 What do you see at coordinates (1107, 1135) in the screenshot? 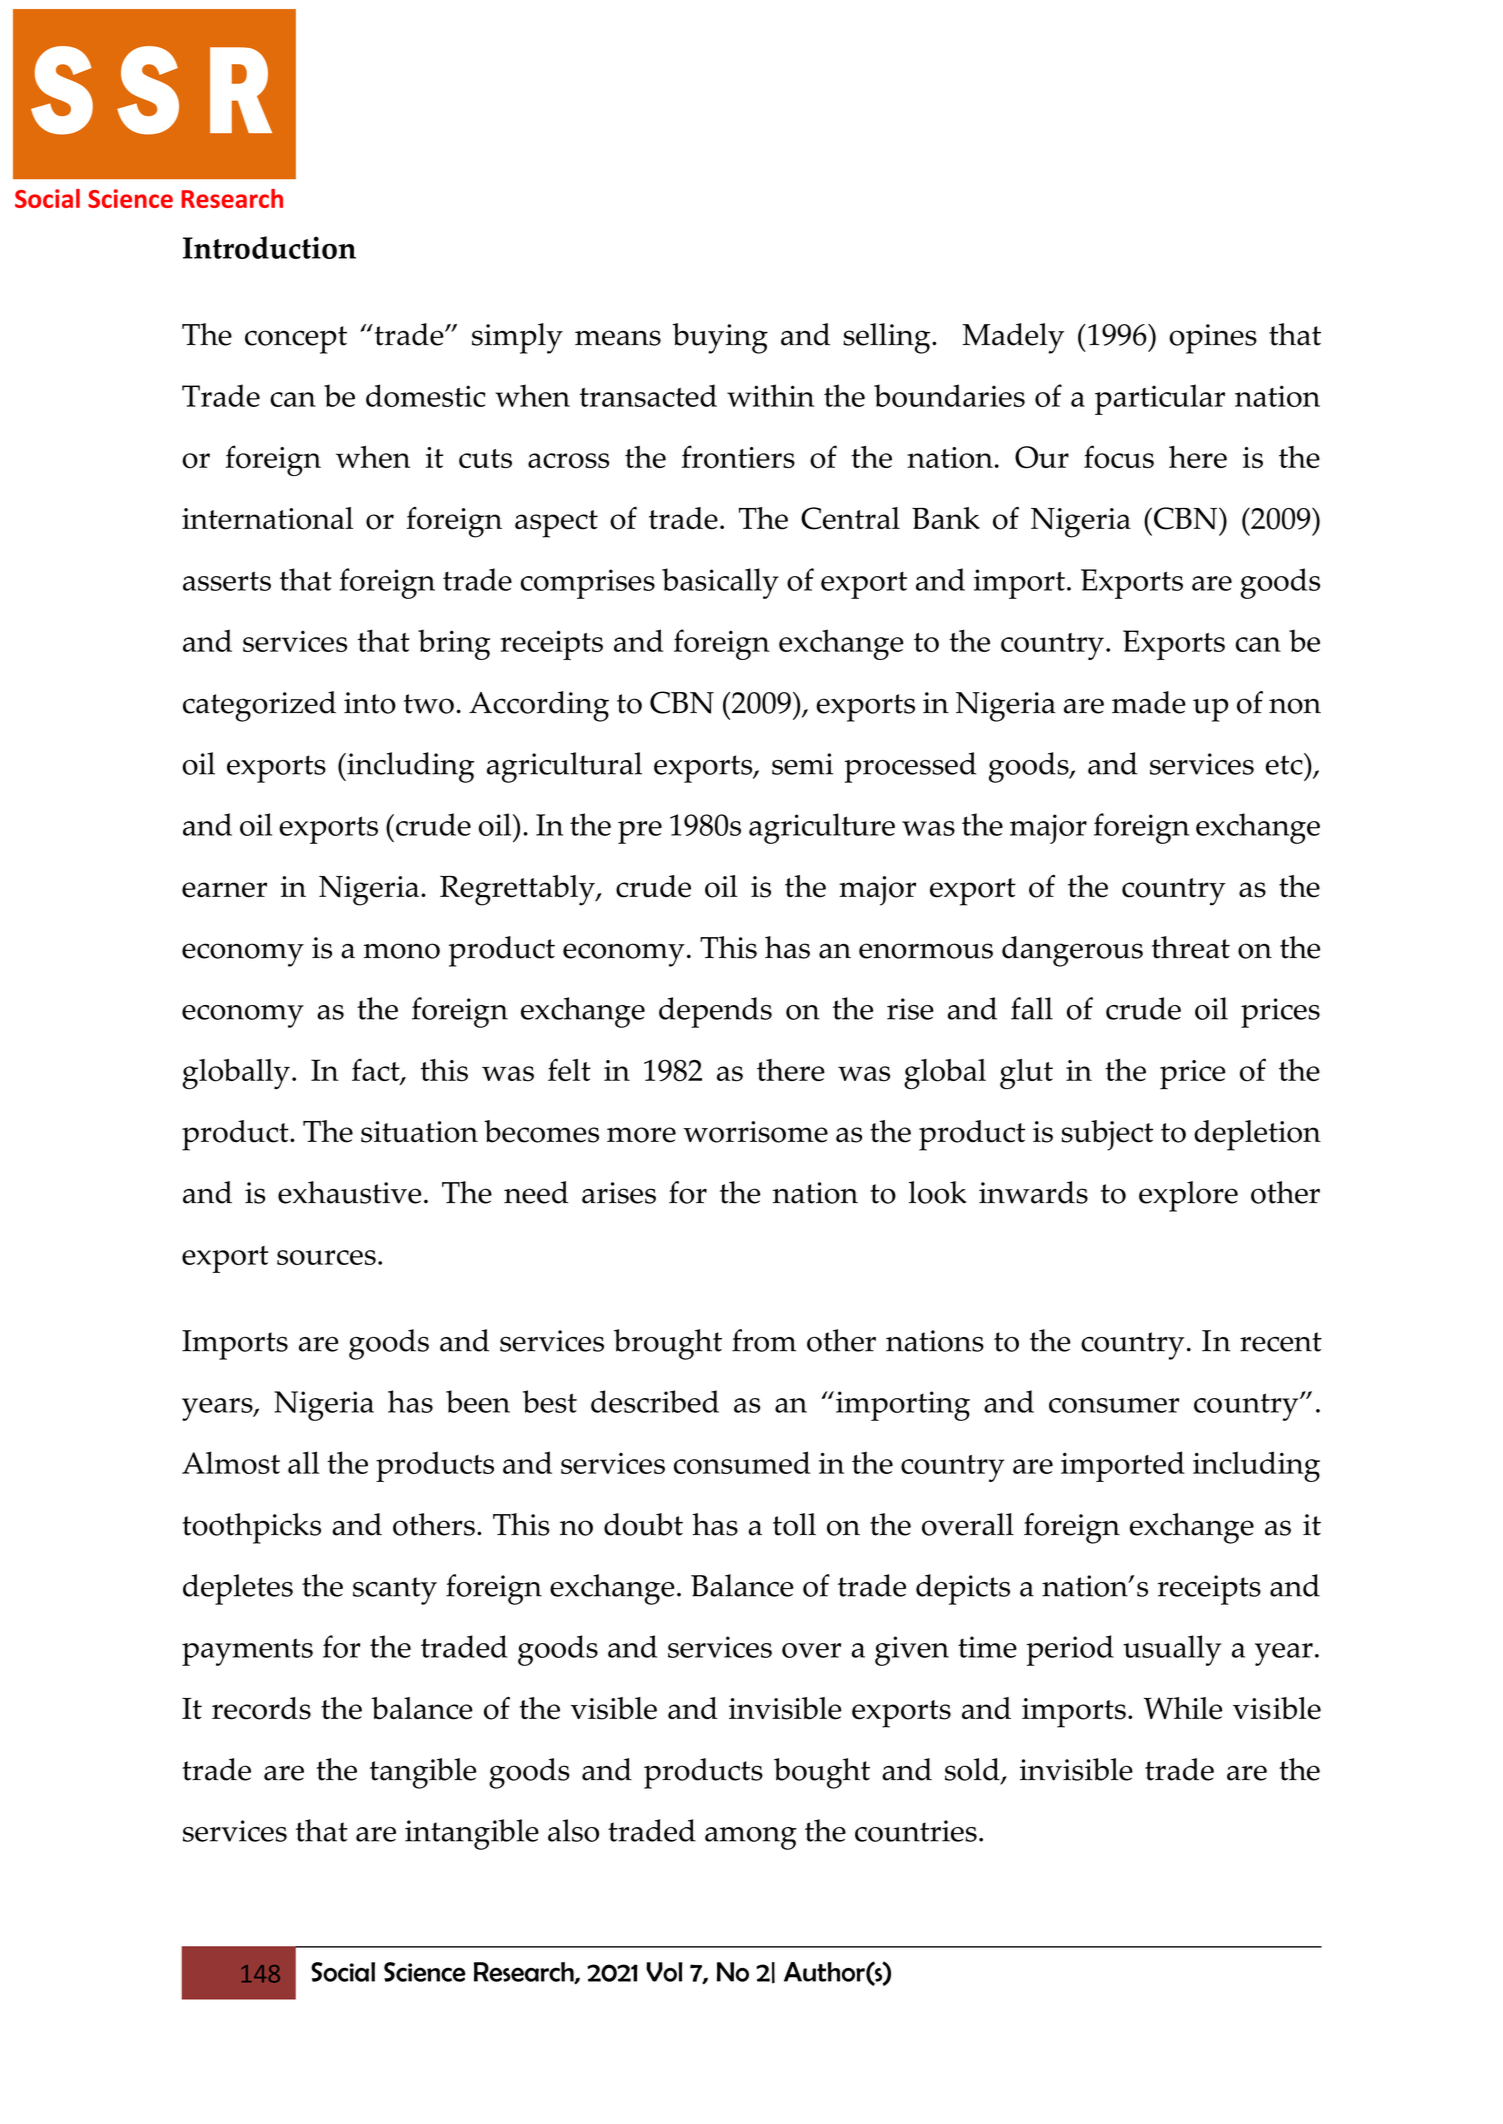
I see `subject` at bounding box center [1107, 1135].
